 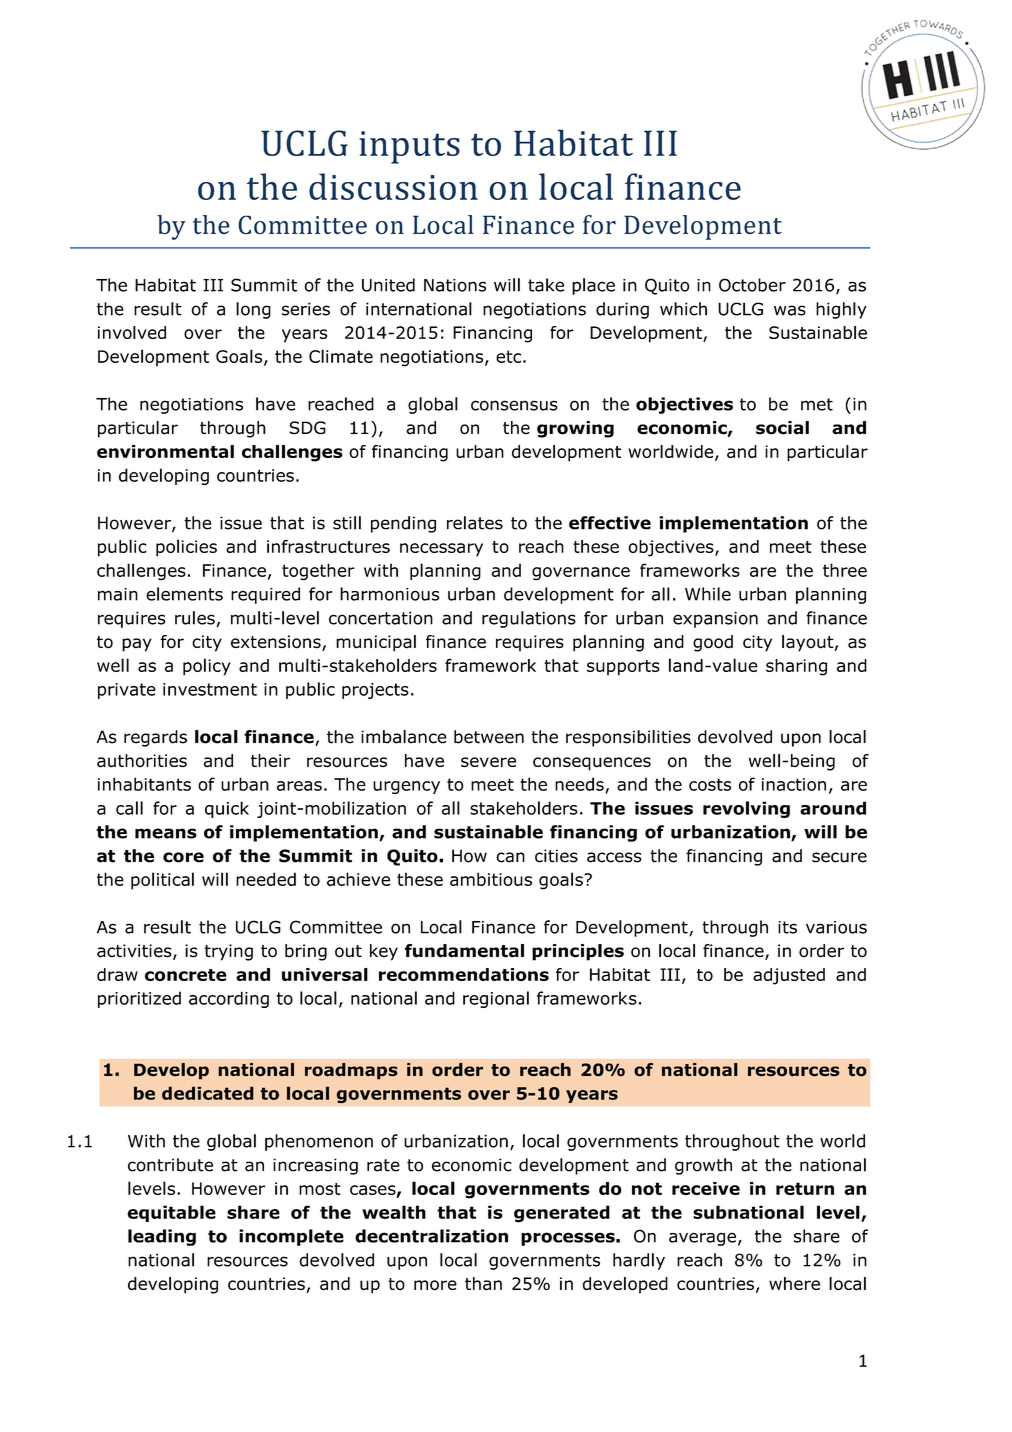 I want to click on October, so click(x=752, y=285).
